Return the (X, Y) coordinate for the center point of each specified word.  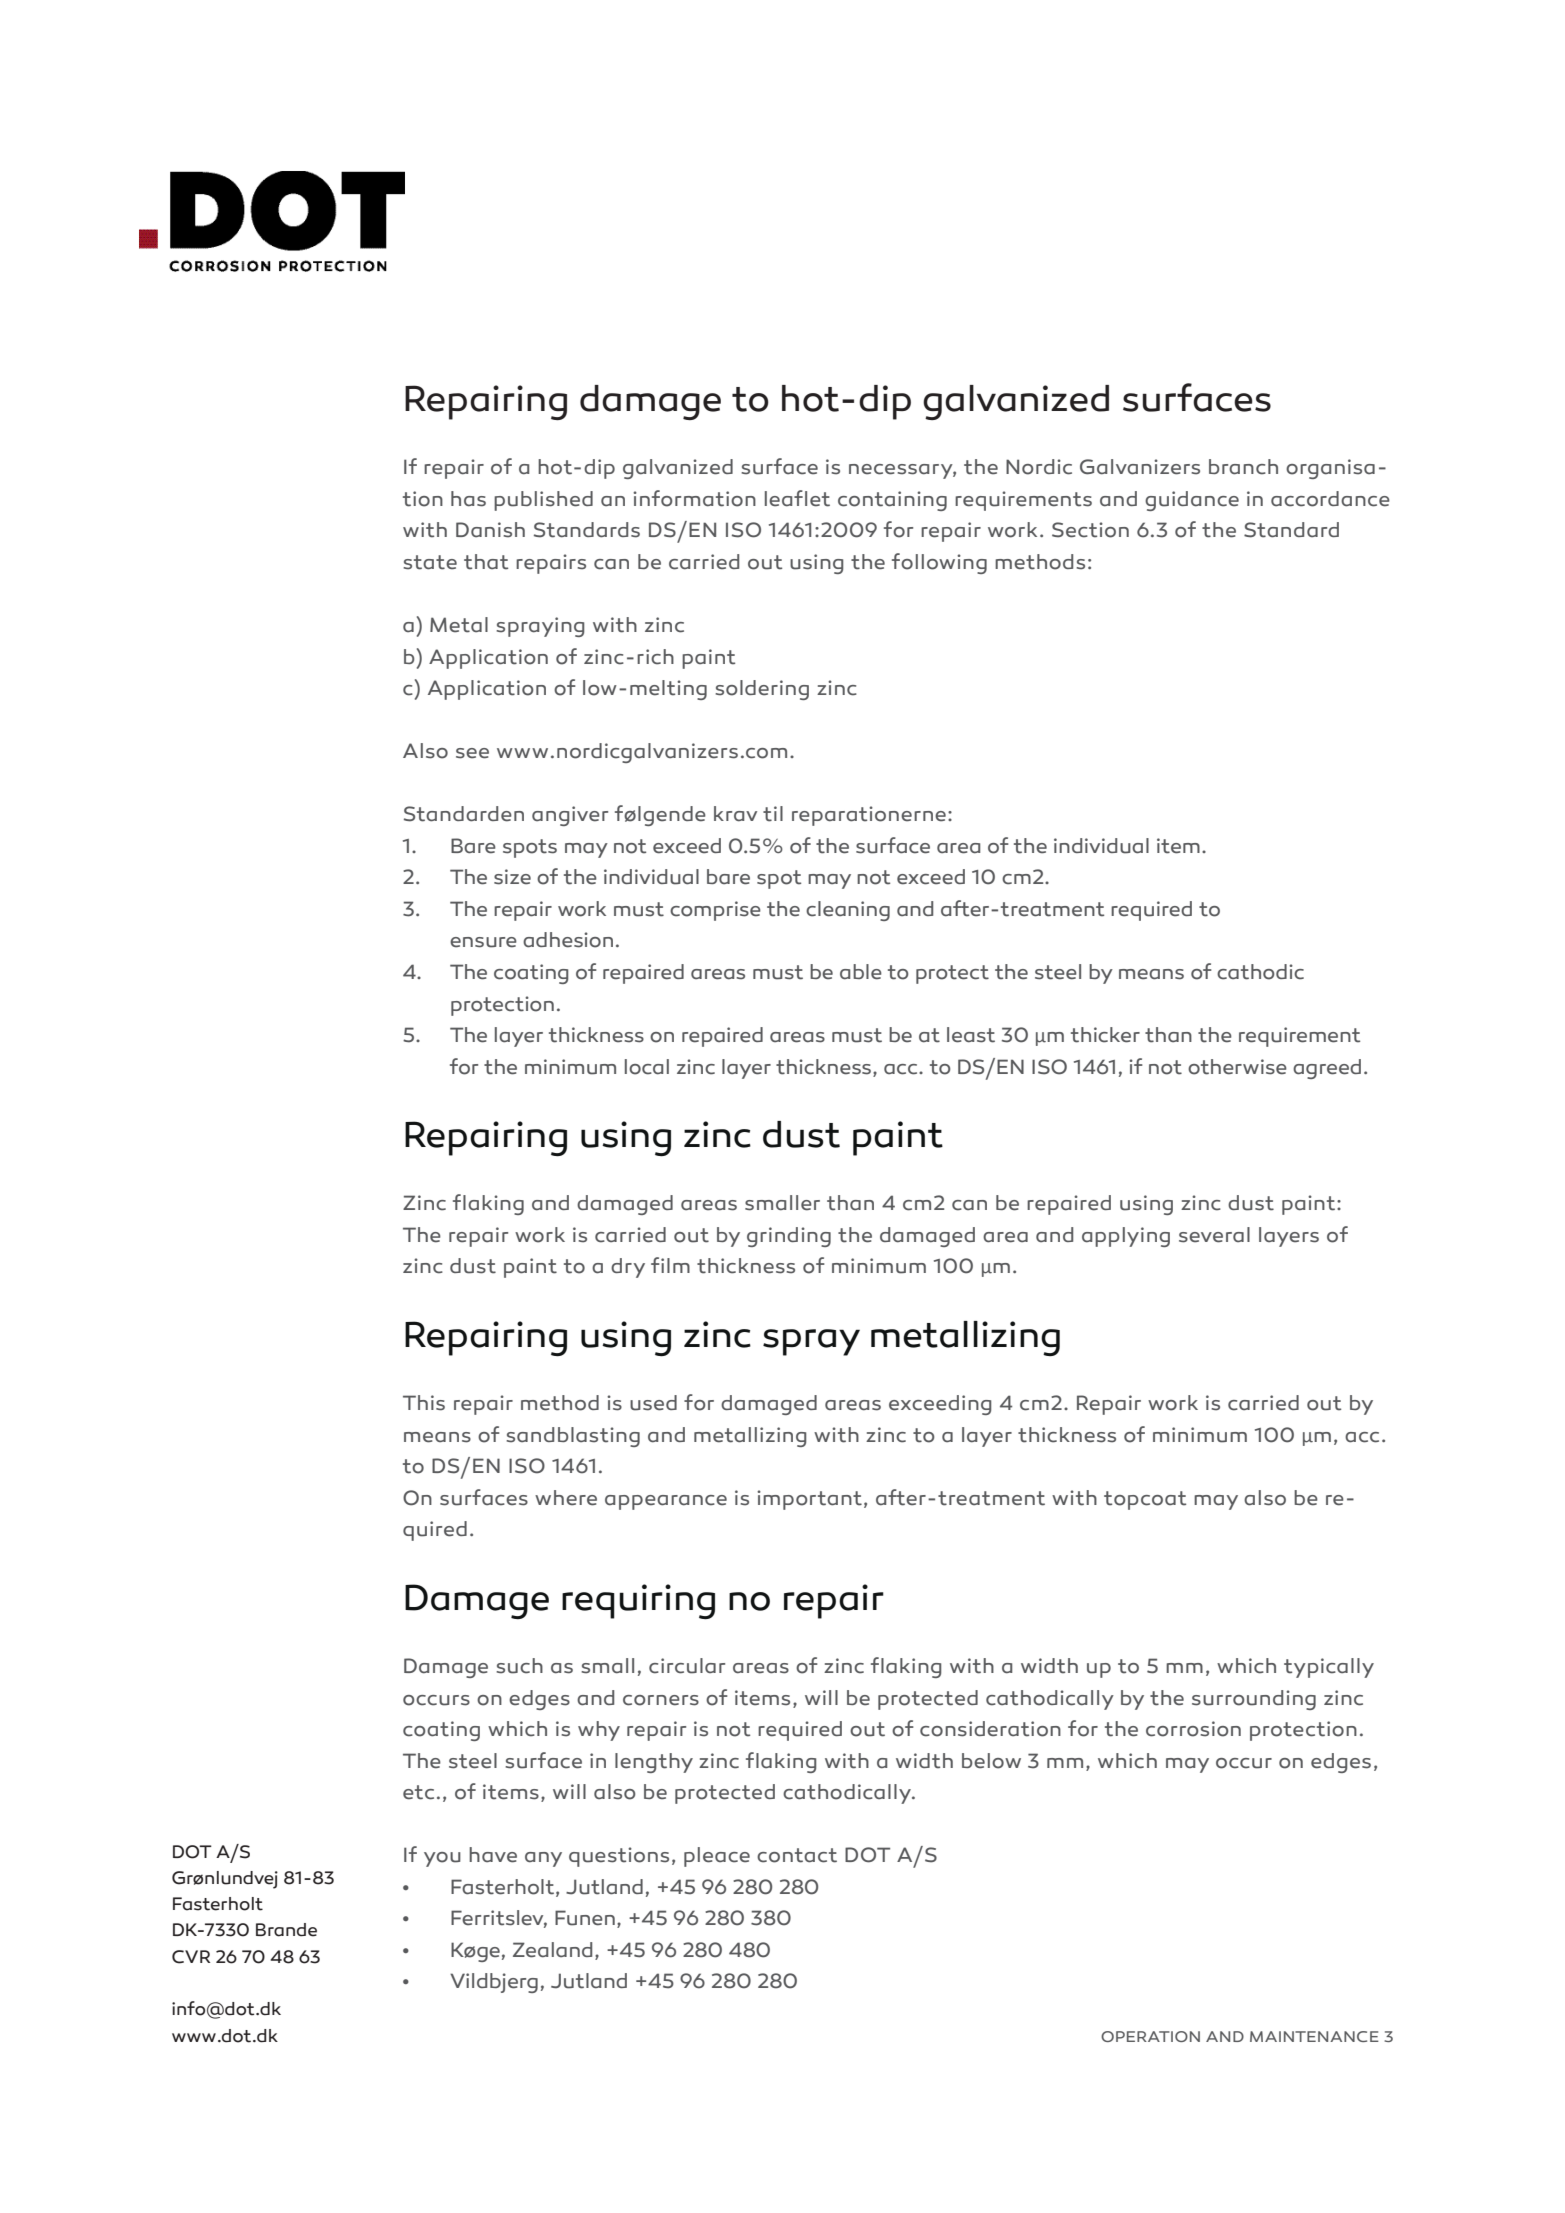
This (424, 1403)
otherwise (1237, 1067)
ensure (483, 942)
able (861, 972)
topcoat (1145, 1500)
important (809, 1500)
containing (892, 501)
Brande (286, 1930)
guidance (1192, 501)
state (430, 562)
